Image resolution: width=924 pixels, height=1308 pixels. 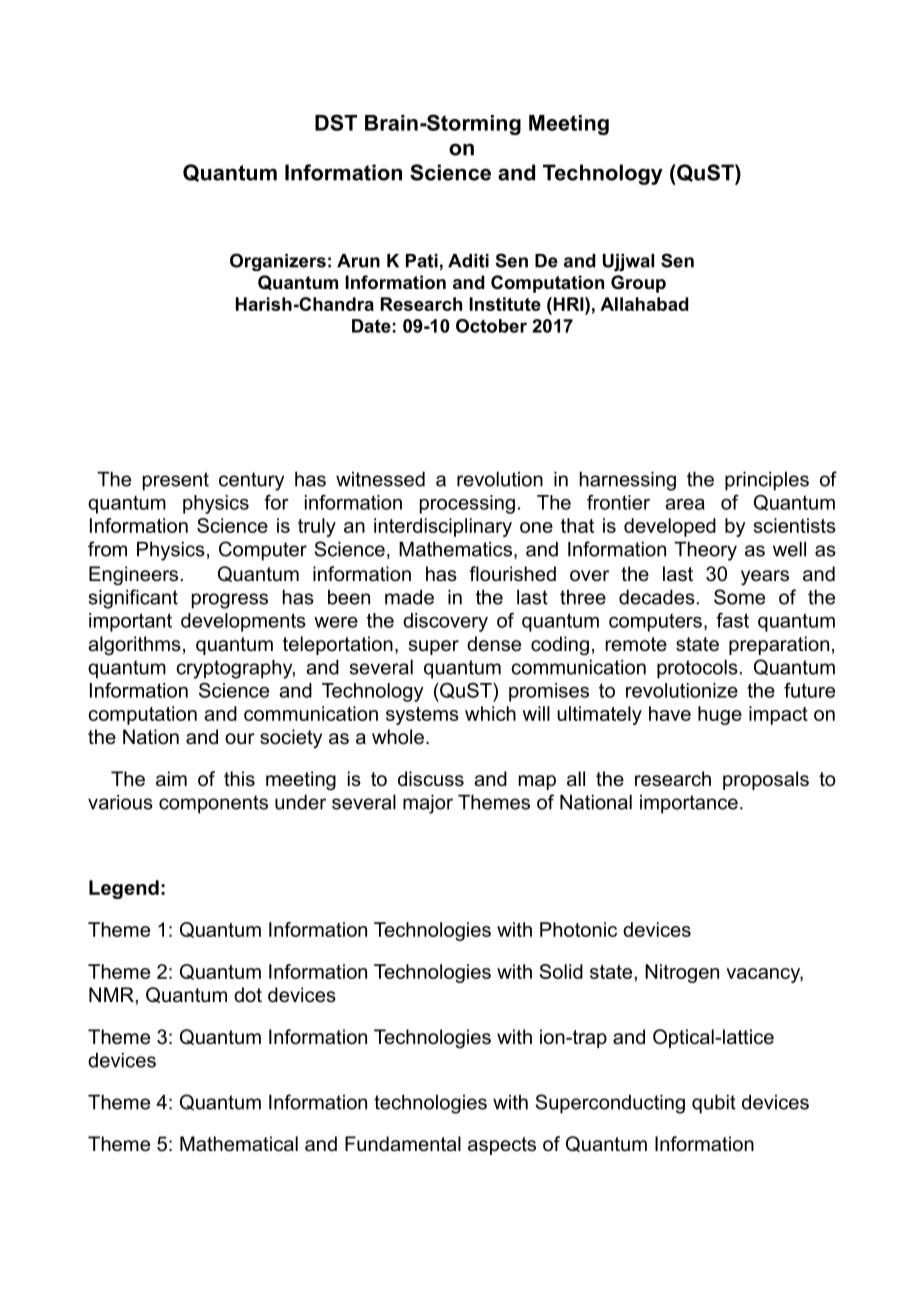 What do you see at coordinates (428, 804) in the screenshot?
I see `major` at bounding box center [428, 804].
